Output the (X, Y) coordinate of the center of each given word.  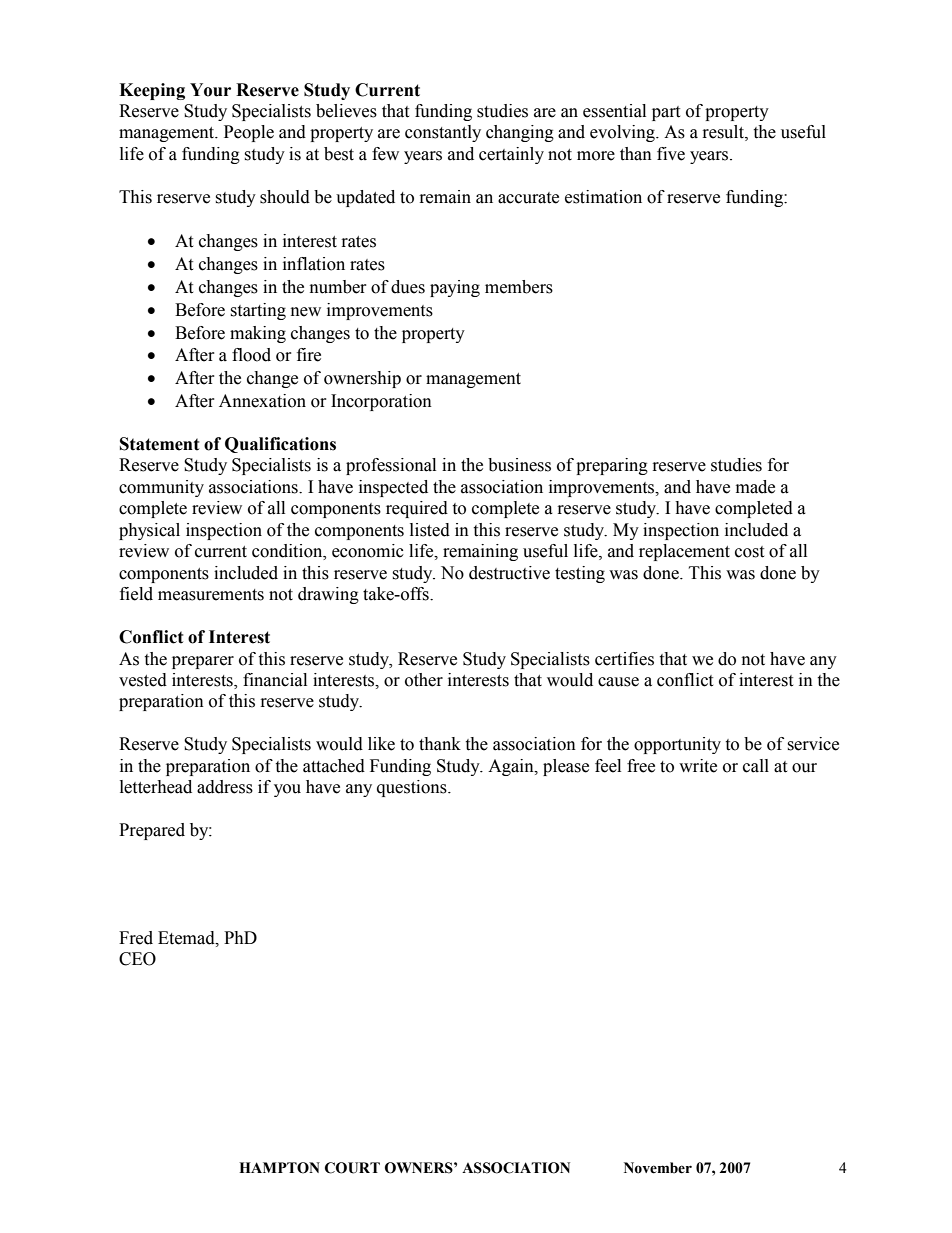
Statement (160, 444)
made (755, 487)
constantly (443, 133)
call (756, 766)
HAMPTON (279, 1168)
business (519, 465)
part (666, 113)
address (225, 787)
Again (512, 767)
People (249, 133)
